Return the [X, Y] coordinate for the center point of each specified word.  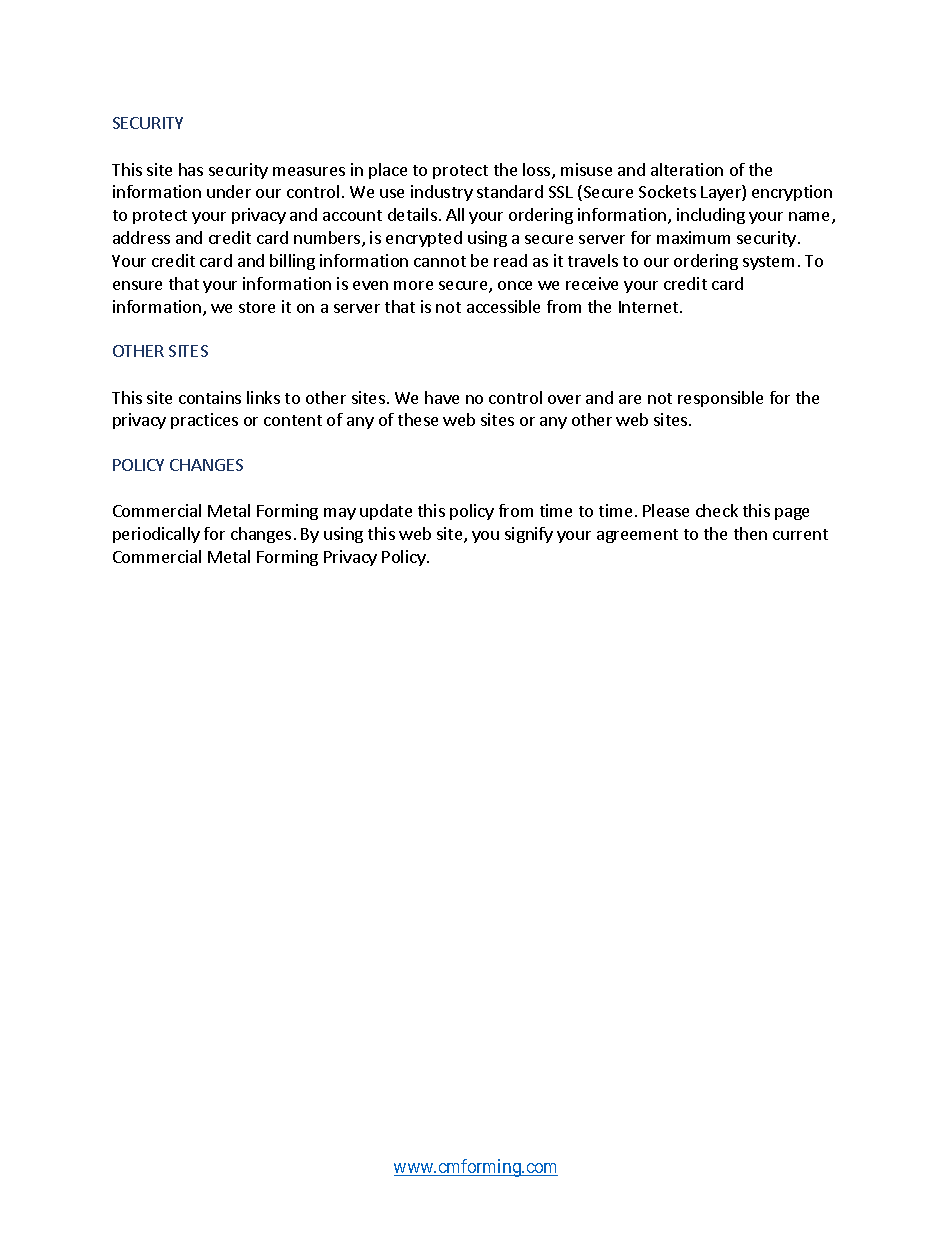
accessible [503, 306]
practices [204, 421]
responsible [720, 399]
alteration [687, 169]
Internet [650, 307]
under [229, 191]
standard [510, 191]
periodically [156, 535]
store [257, 307]
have [442, 397]
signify [529, 535]
